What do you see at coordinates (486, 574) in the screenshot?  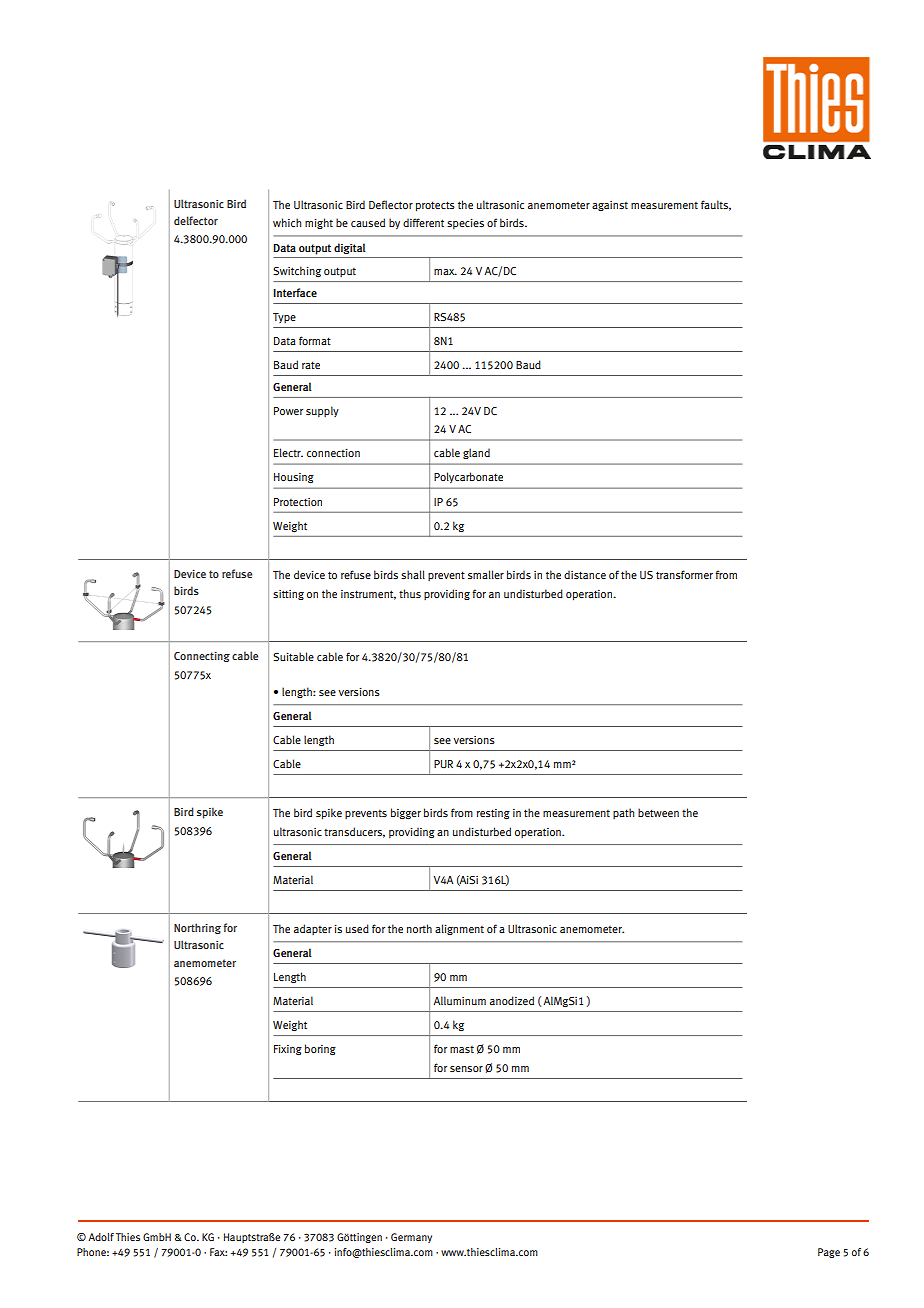 I see `smaller` at bounding box center [486, 574].
